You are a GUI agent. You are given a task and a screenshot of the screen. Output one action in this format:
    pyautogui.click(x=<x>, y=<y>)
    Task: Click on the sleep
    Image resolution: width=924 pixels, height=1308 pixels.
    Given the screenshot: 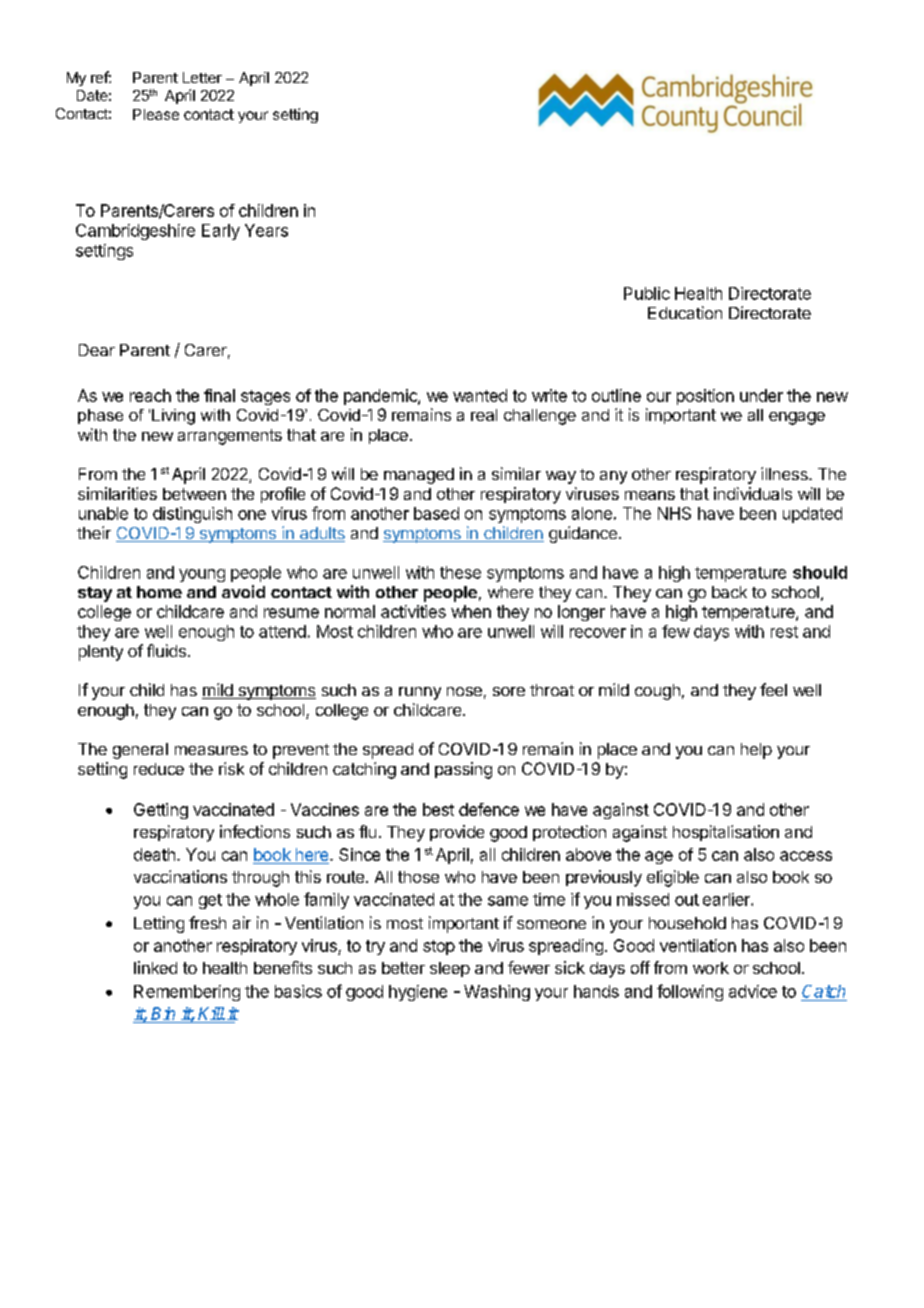 What is the action you would take?
    pyautogui.click(x=450, y=969)
